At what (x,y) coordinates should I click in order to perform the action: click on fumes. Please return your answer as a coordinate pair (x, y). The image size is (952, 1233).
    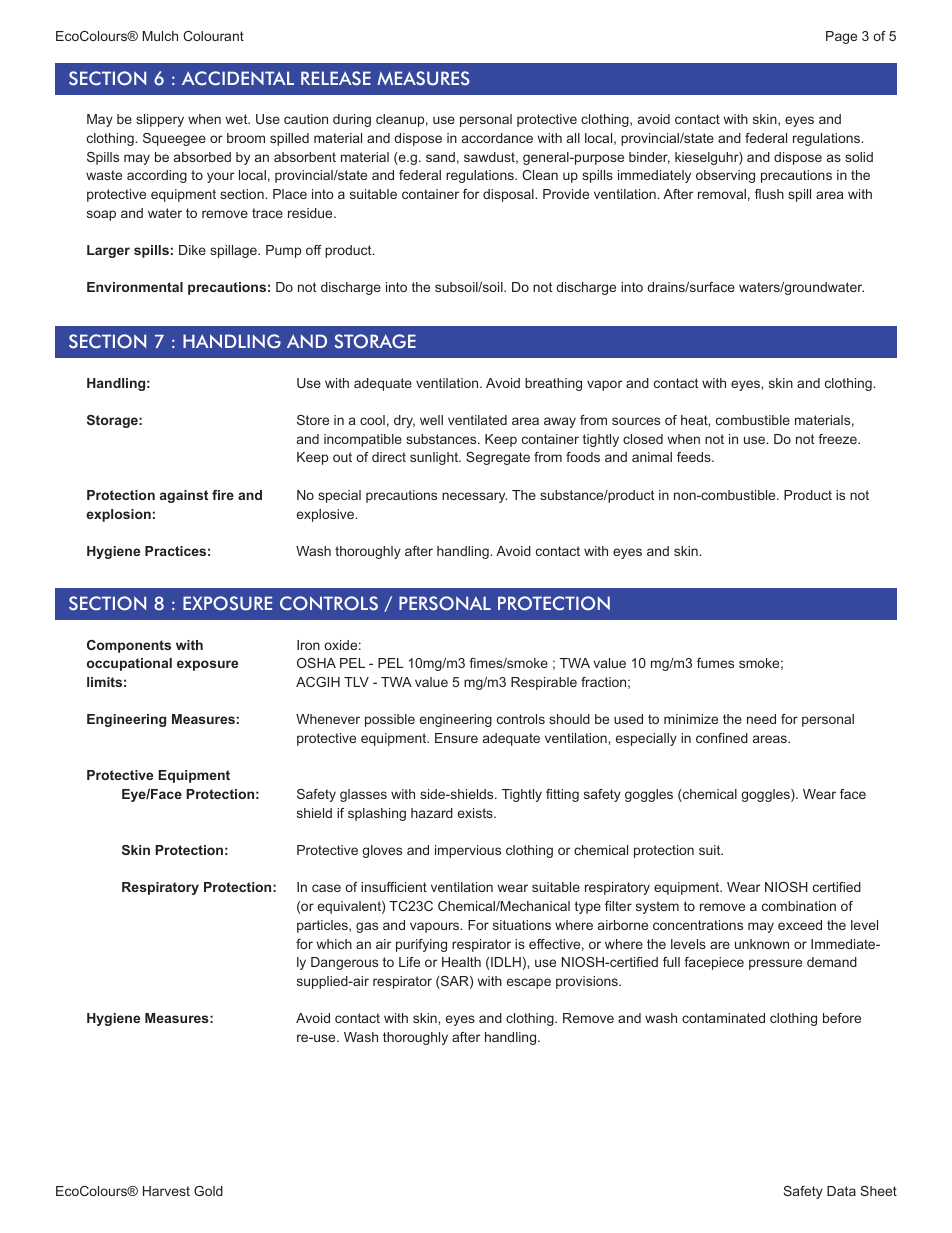
    Looking at the image, I should click on (715, 663).
